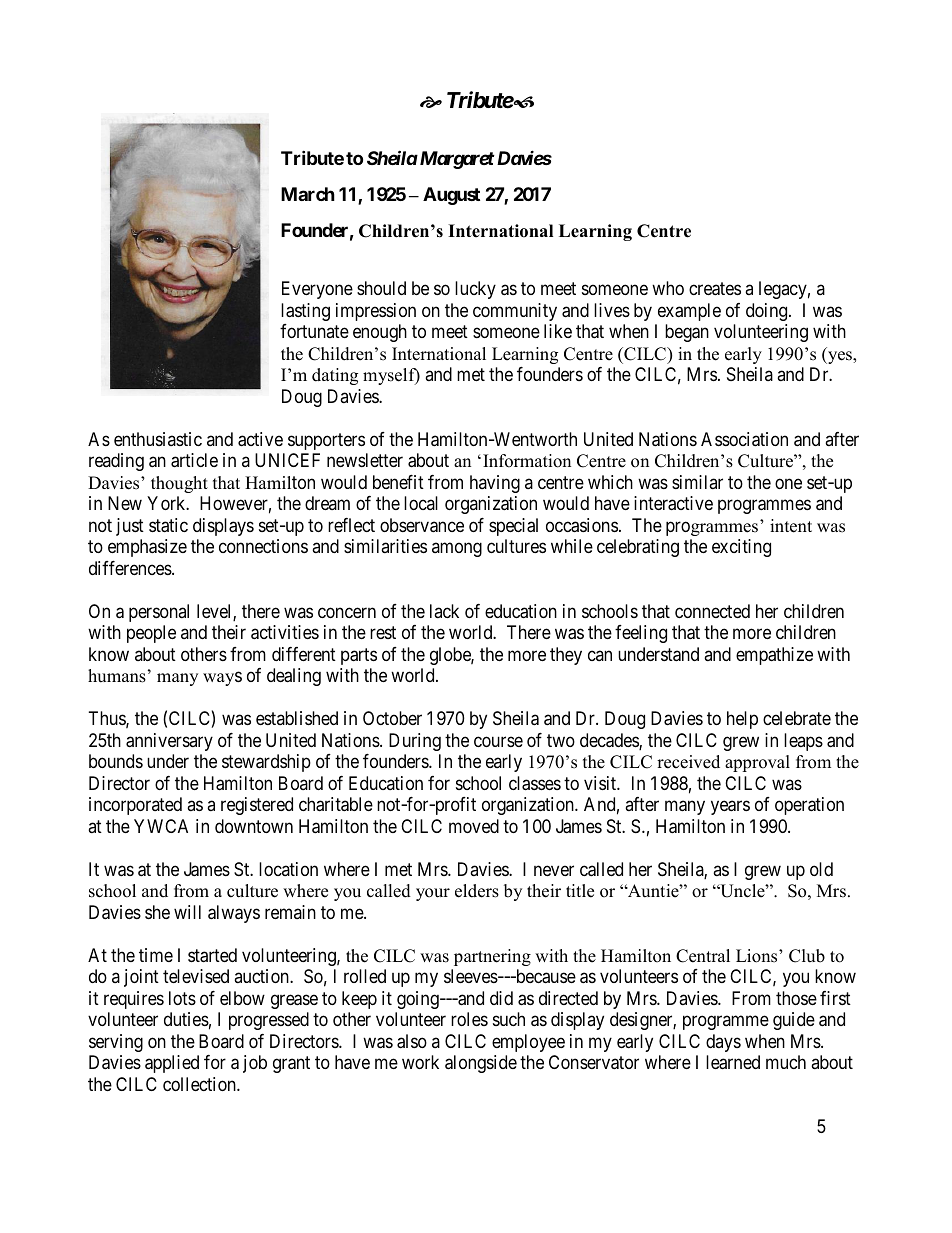 Image resolution: width=952 pixels, height=1233 pixels. I want to click on applied, so click(172, 1064).
